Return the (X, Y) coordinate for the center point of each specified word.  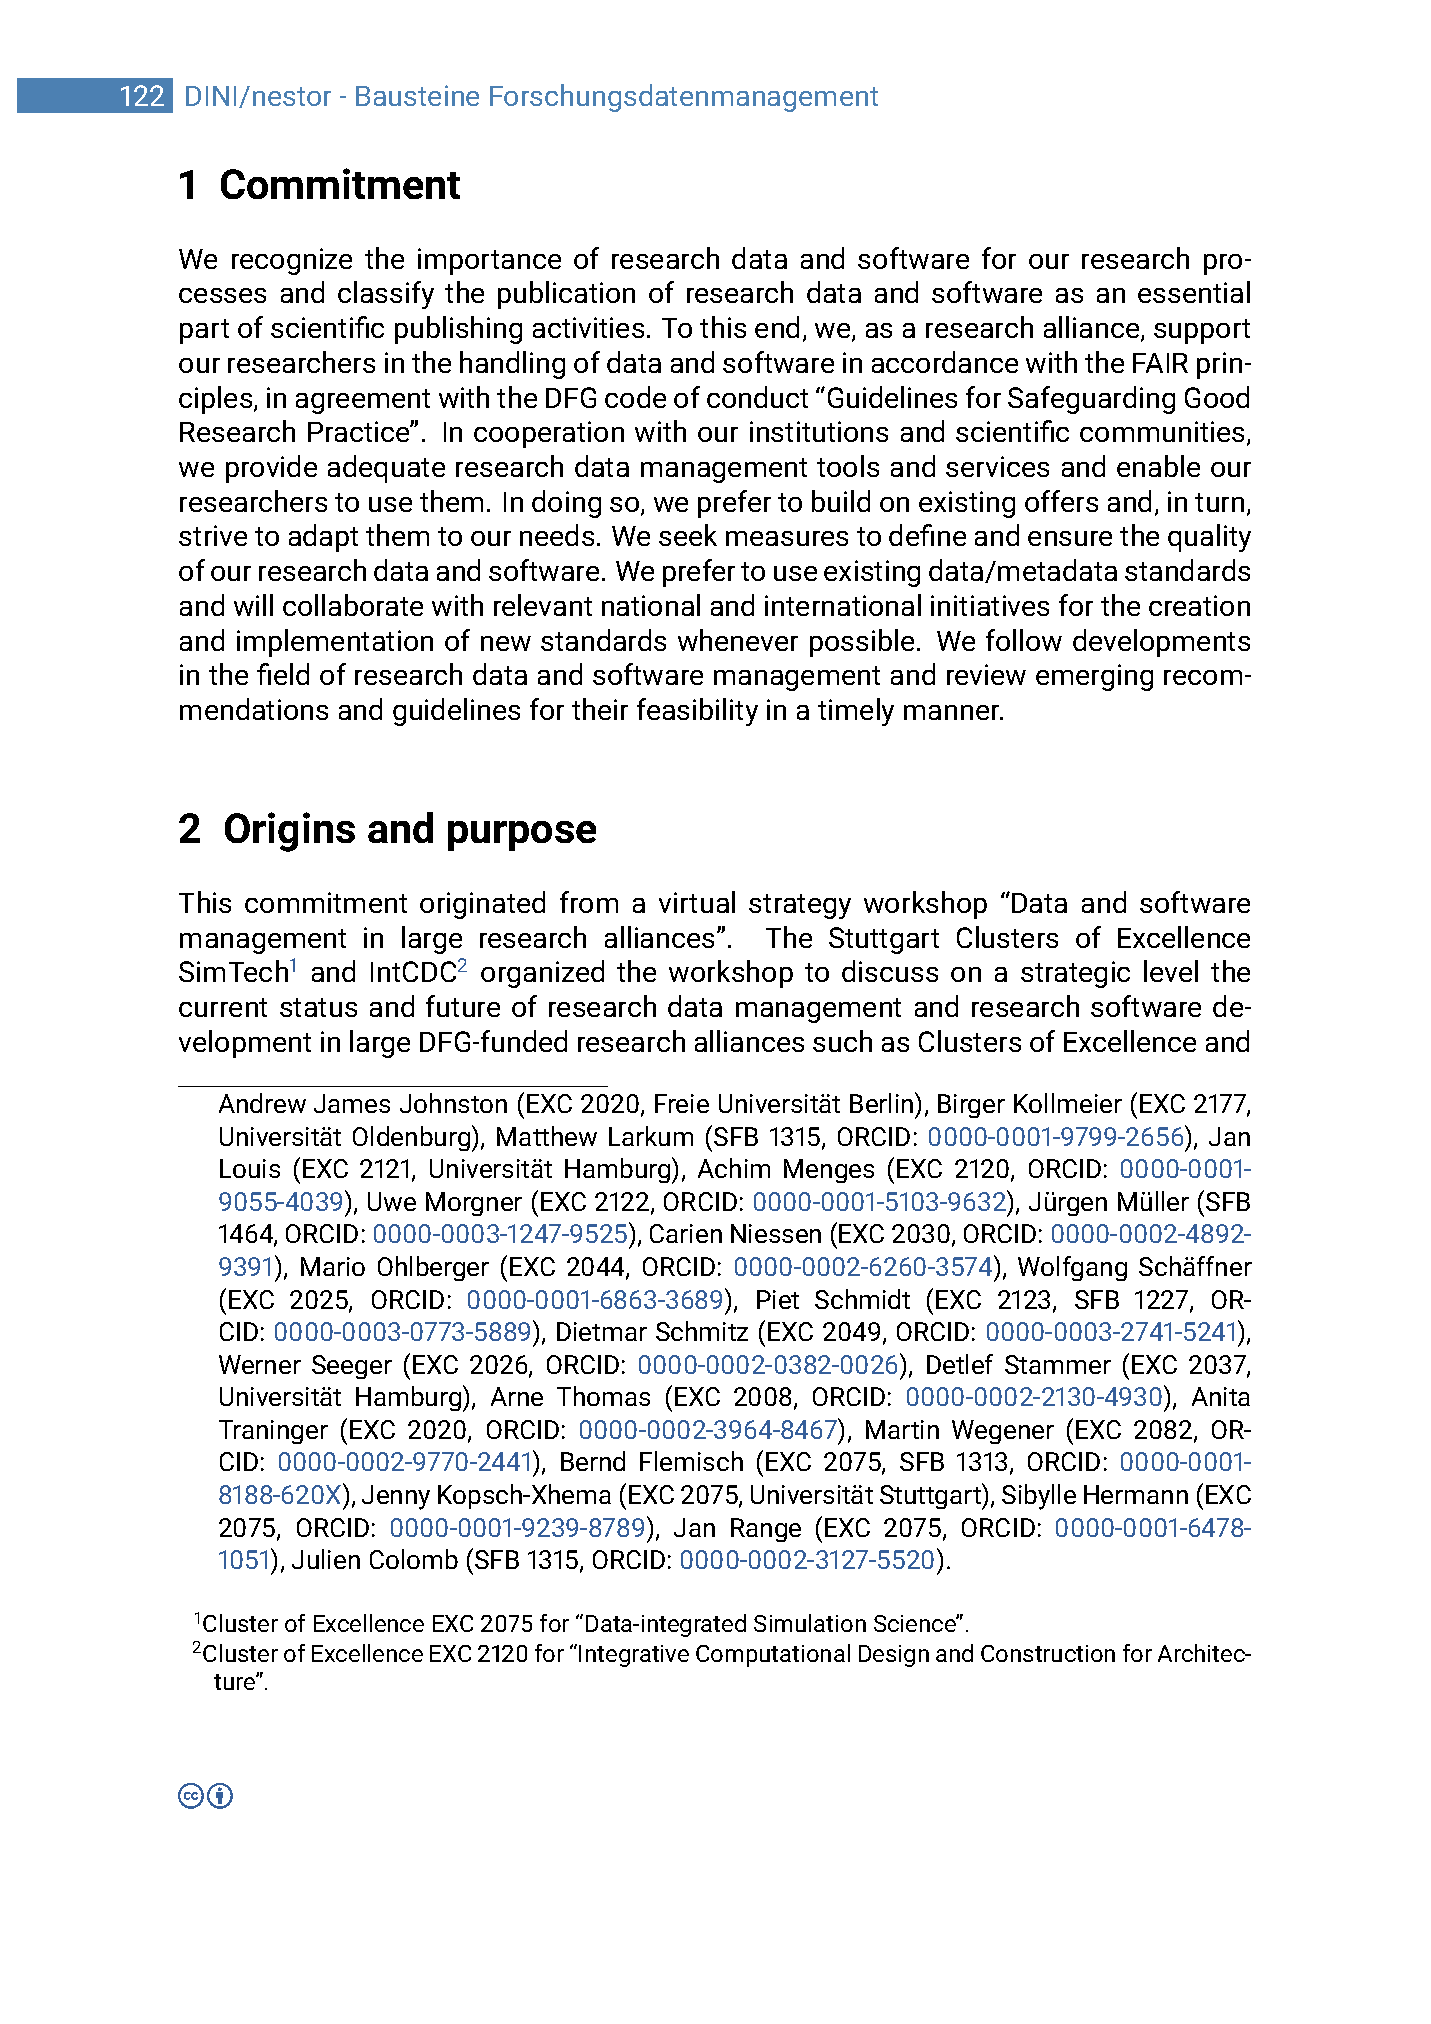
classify (386, 295)
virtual (697, 902)
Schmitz (702, 1331)
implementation (335, 643)
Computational (773, 1655)
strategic (1075, 974)
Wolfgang (1072, 1268)
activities (588, 327)
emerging (1094, 677)
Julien (326, 1559)
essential (1194, 292)
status (318, 1007)
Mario (333, 1266)
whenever (738, 640)
